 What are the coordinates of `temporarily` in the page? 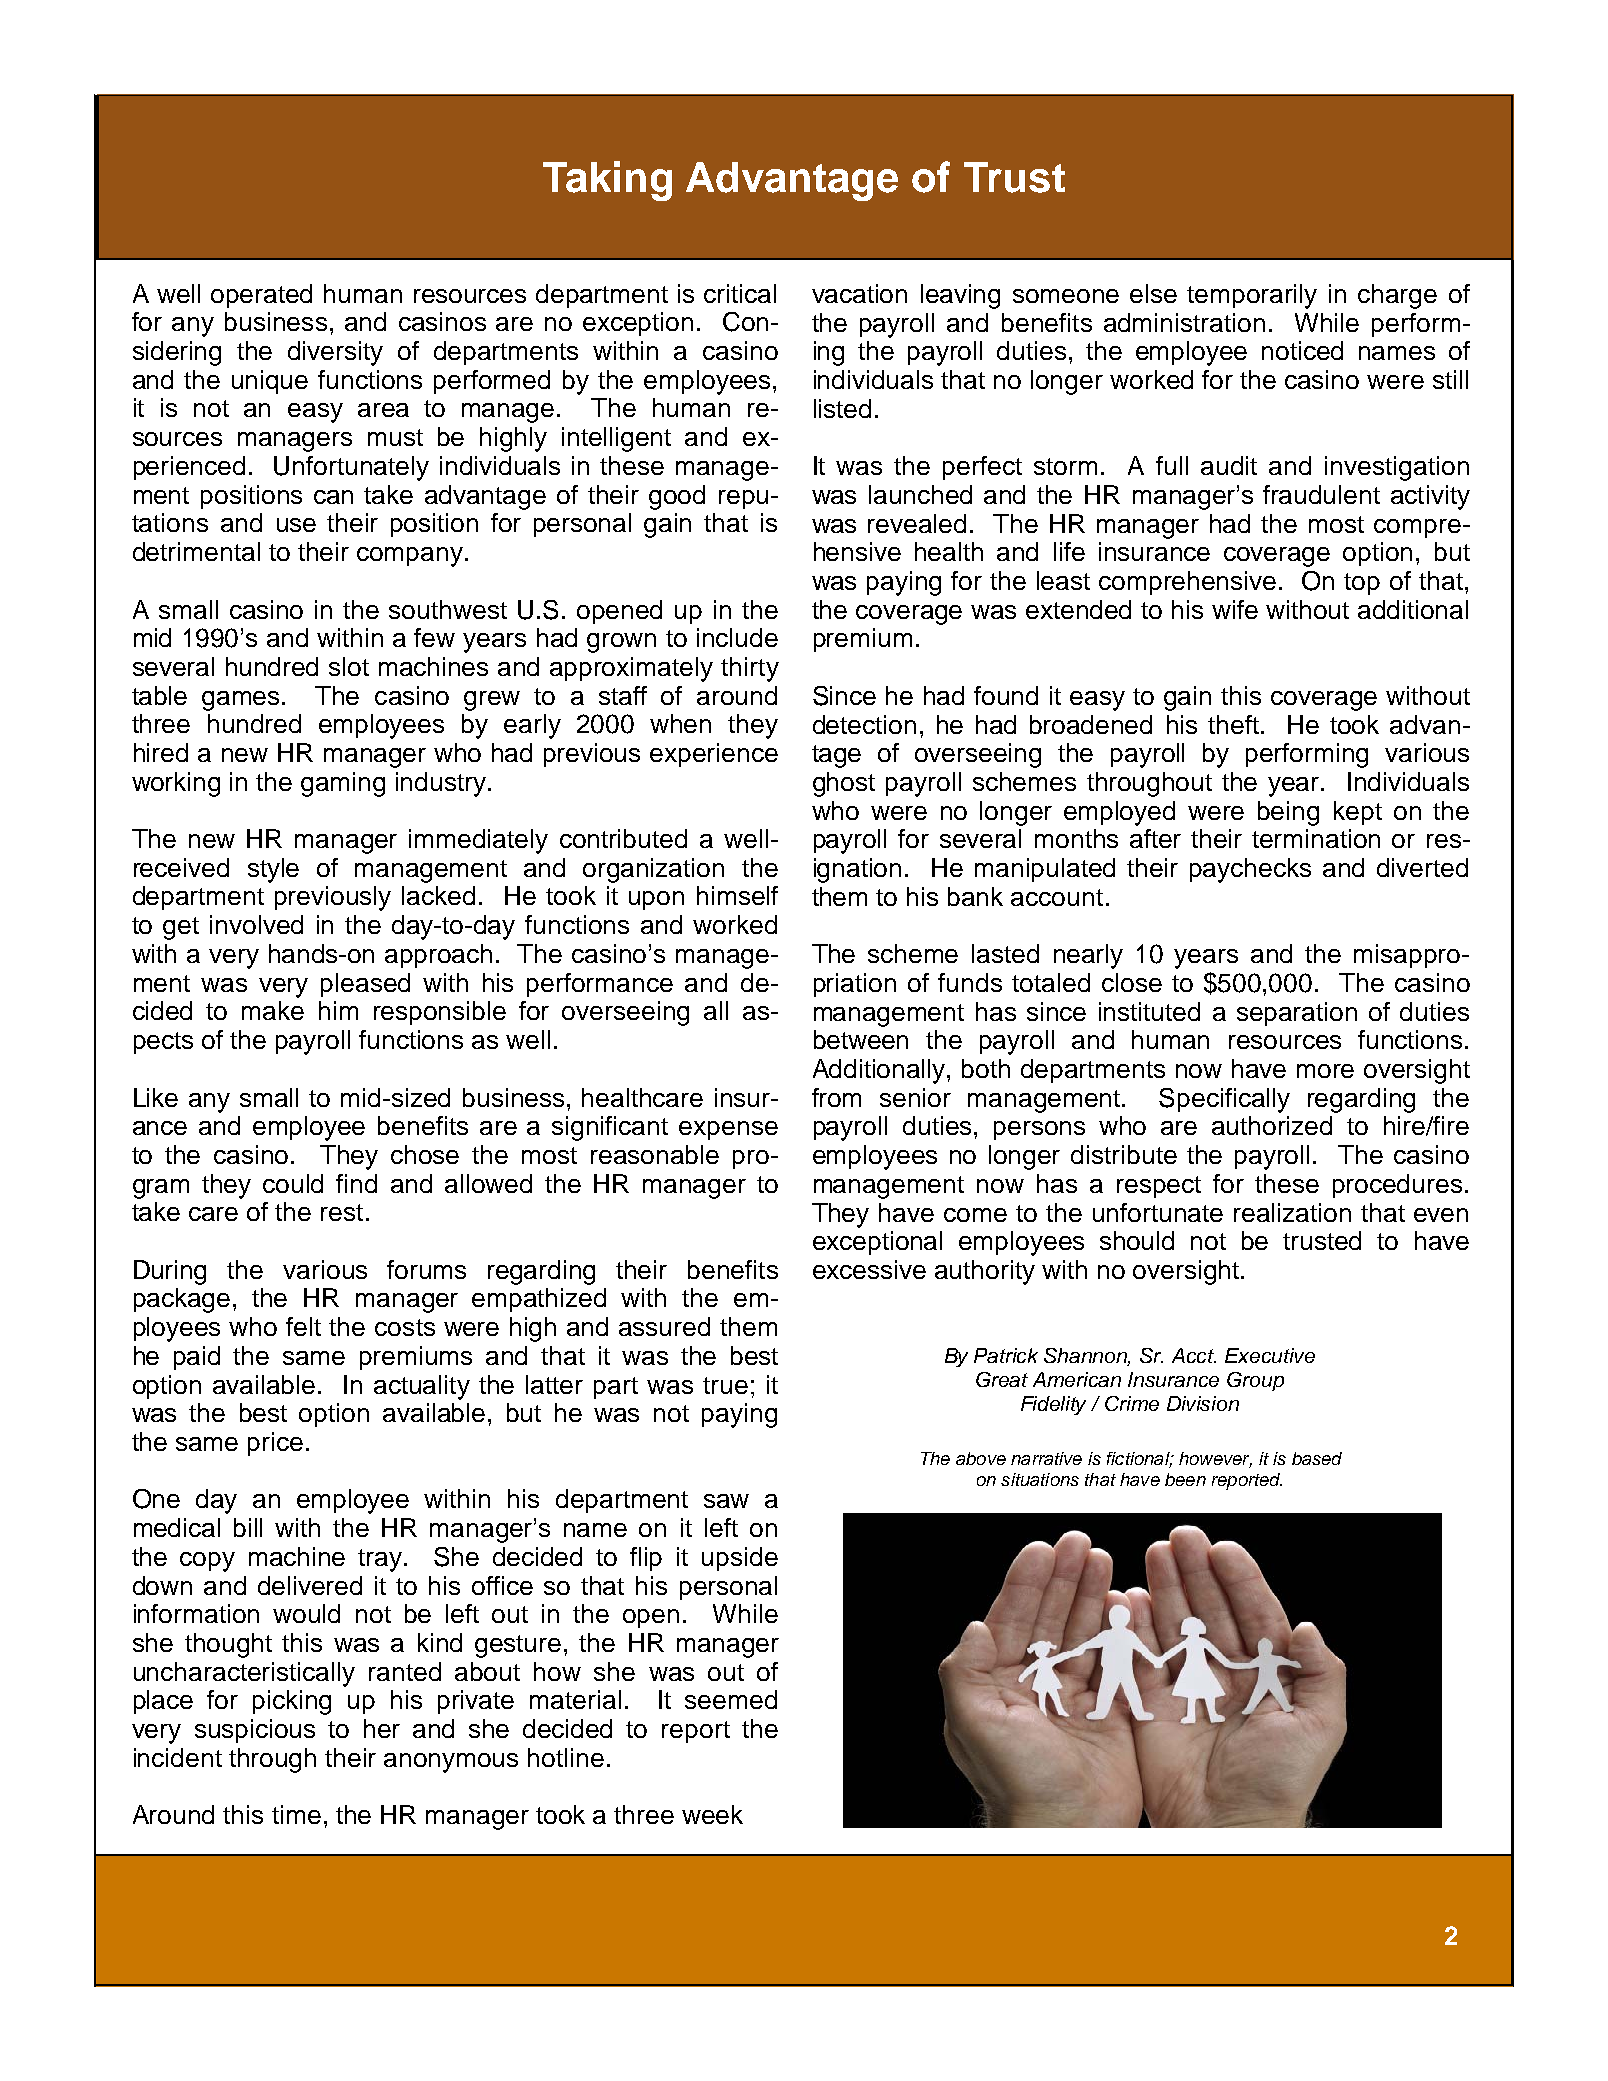 It's located at (1252, 296).
